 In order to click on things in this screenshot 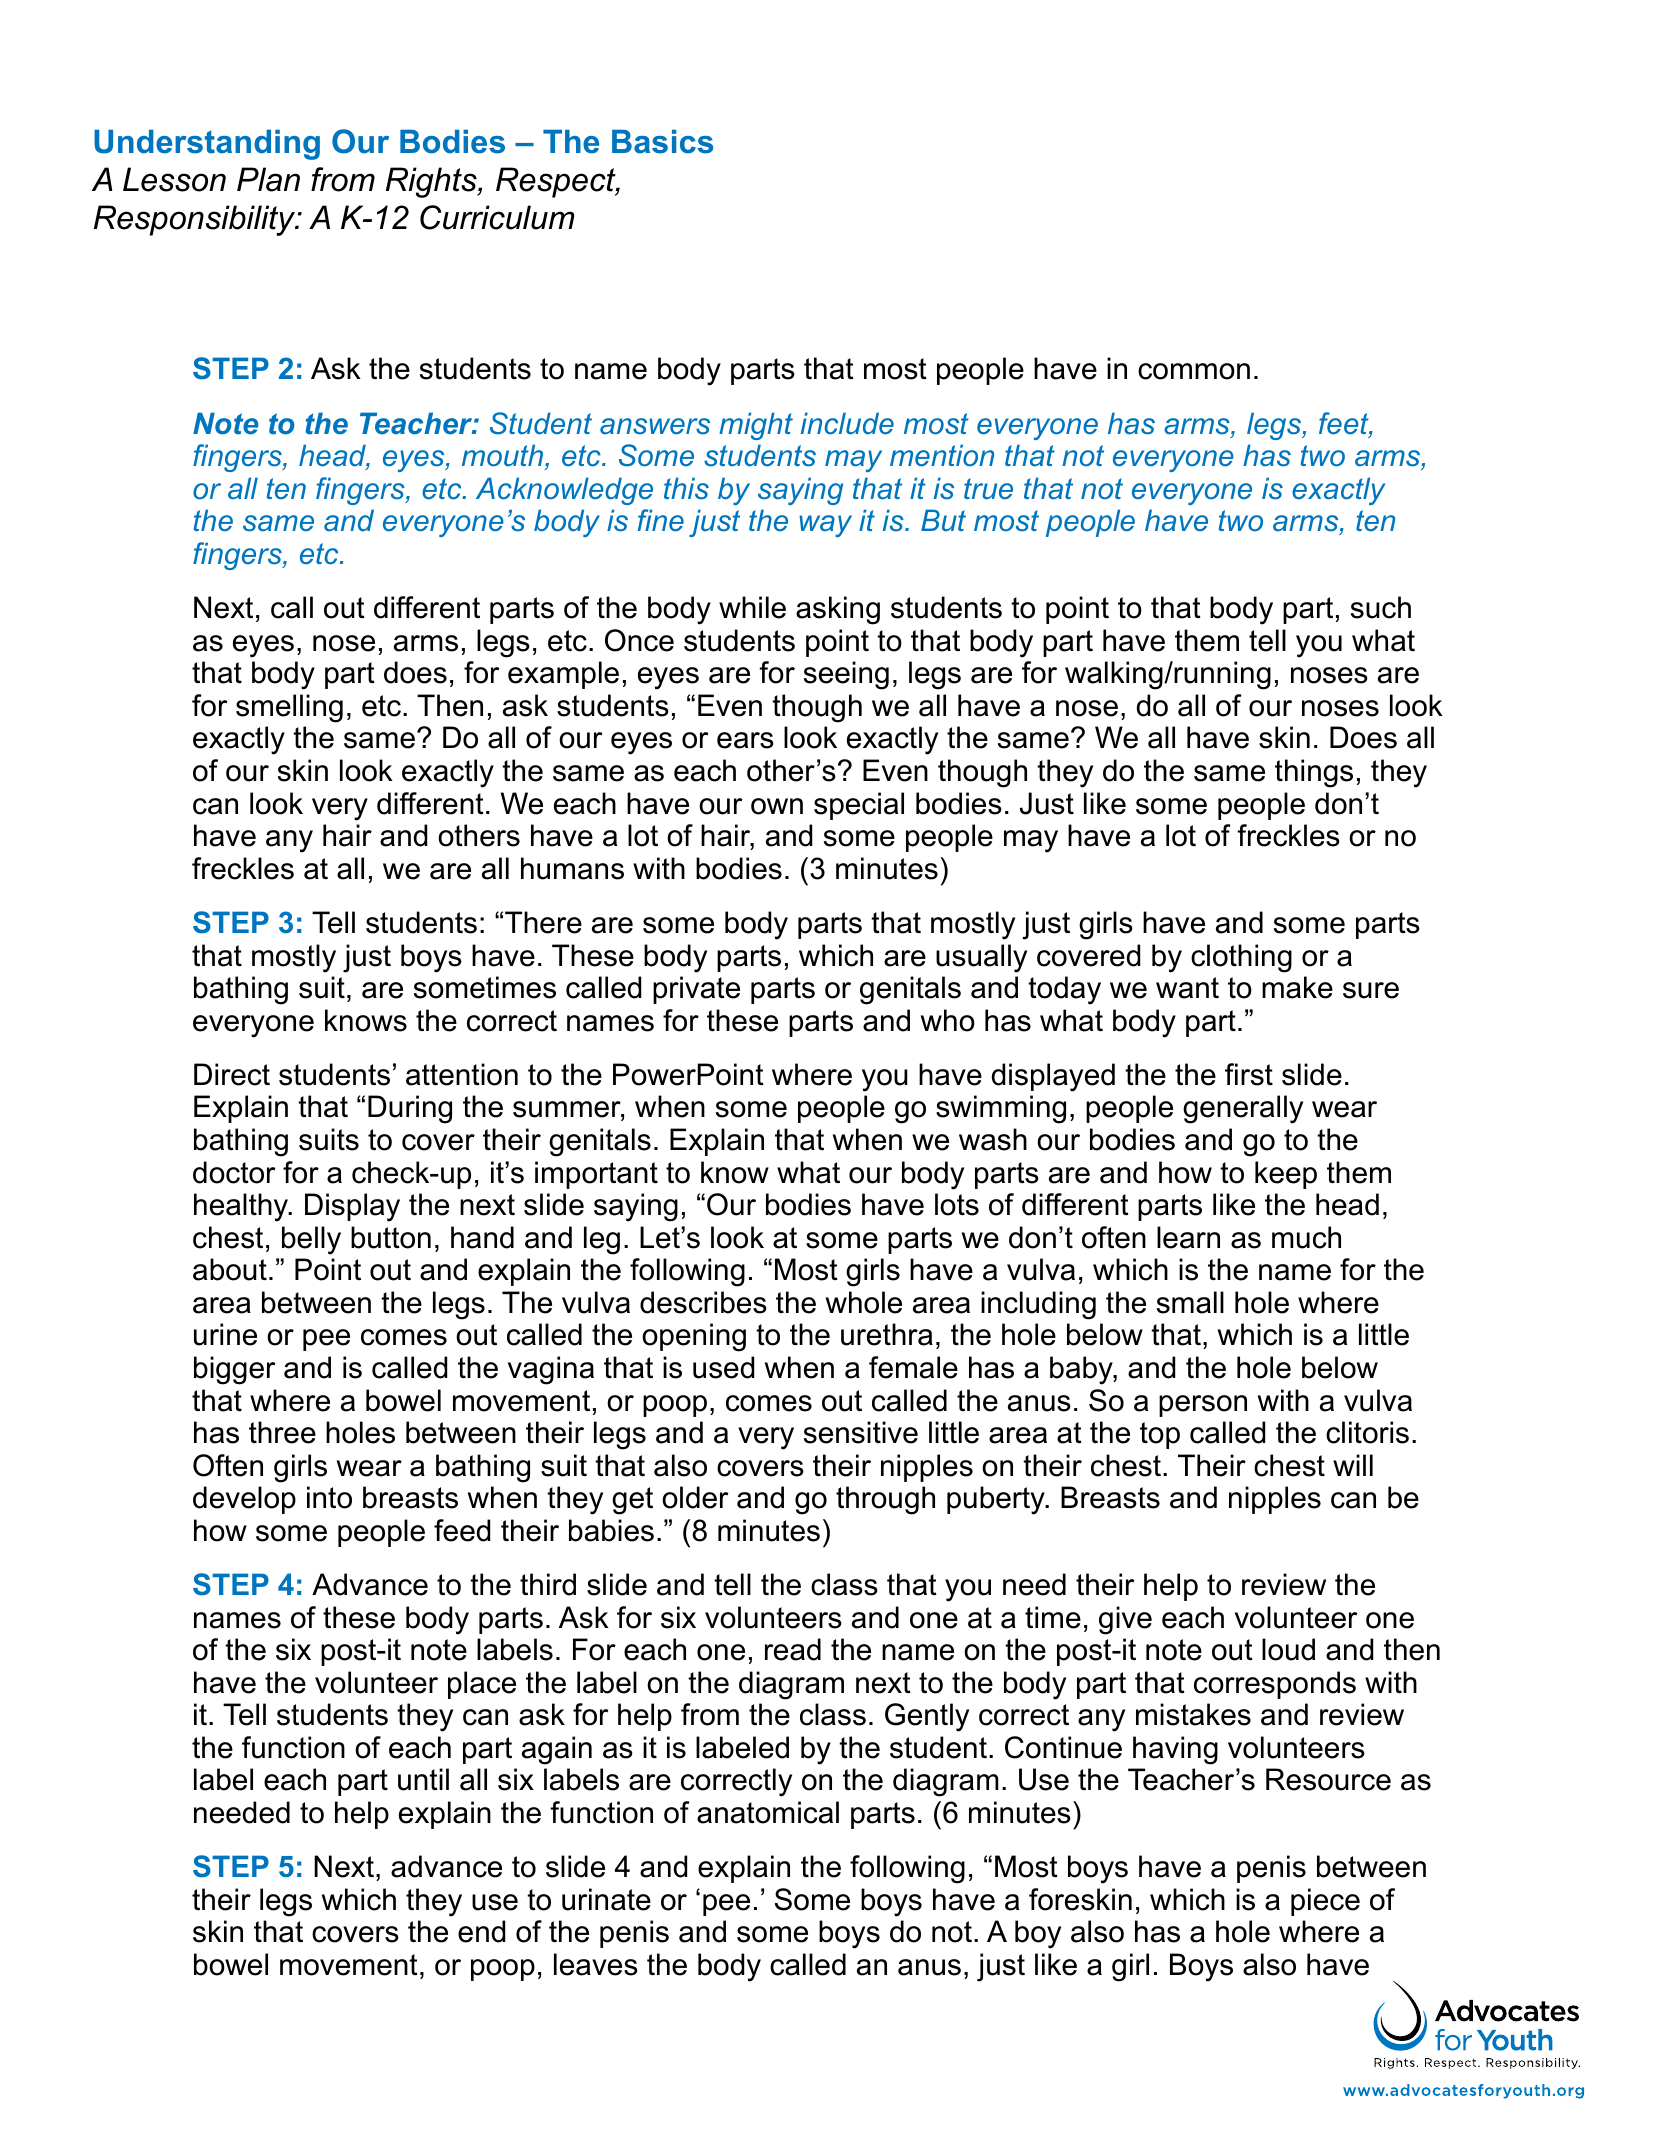, I will do `click(1314, 773)`.
